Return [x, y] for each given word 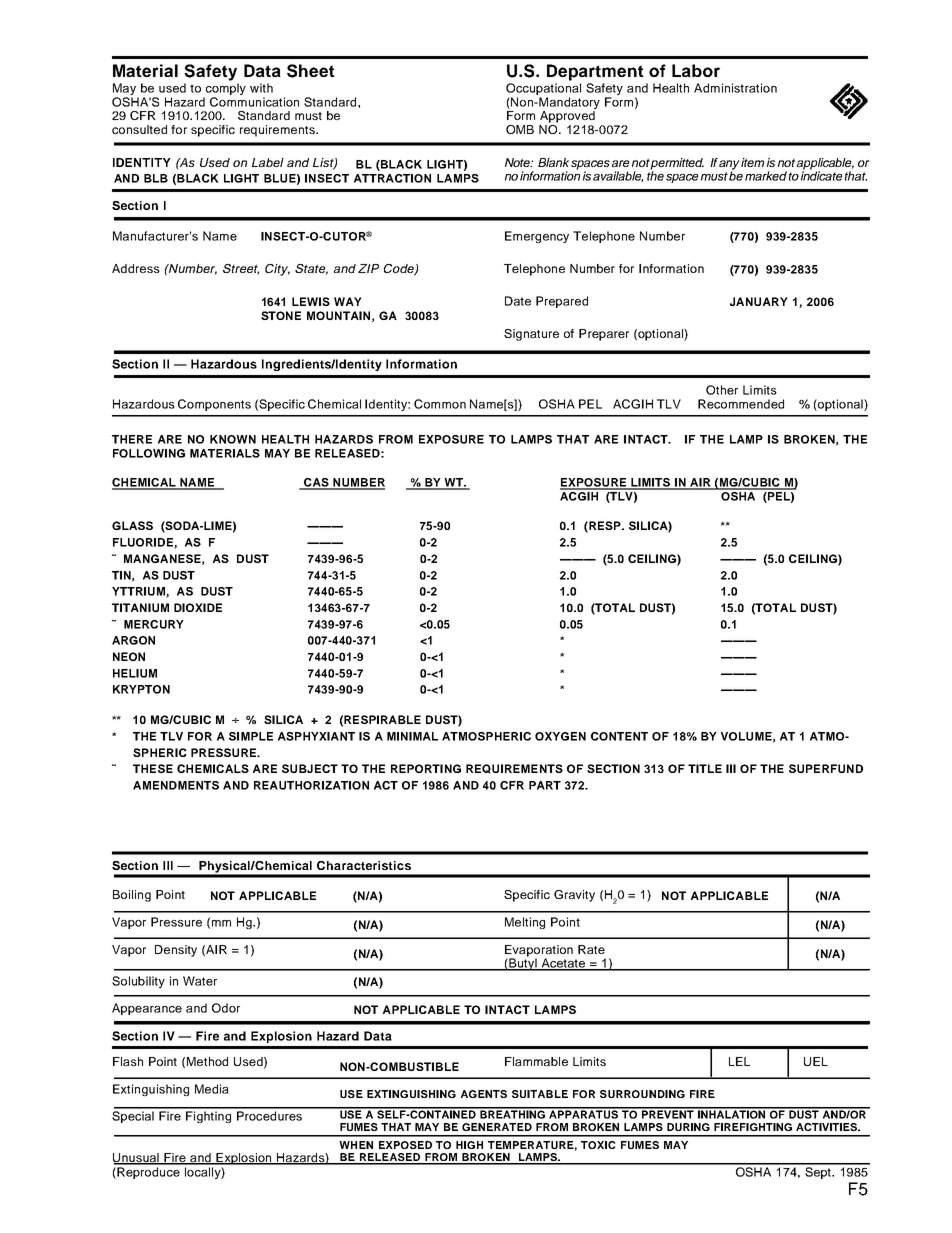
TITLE [705, 768]
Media [212, 1089]
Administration [735, 88]
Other [722, 390]
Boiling [132, 896]
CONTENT [619, 736]
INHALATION [732, 1113]
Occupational [543, 90]
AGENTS [484, 1094]
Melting [525, 923]
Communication [254, 102]
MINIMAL [412, 736]
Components [214, 405]
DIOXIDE [198, 607]
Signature [531, 335]
